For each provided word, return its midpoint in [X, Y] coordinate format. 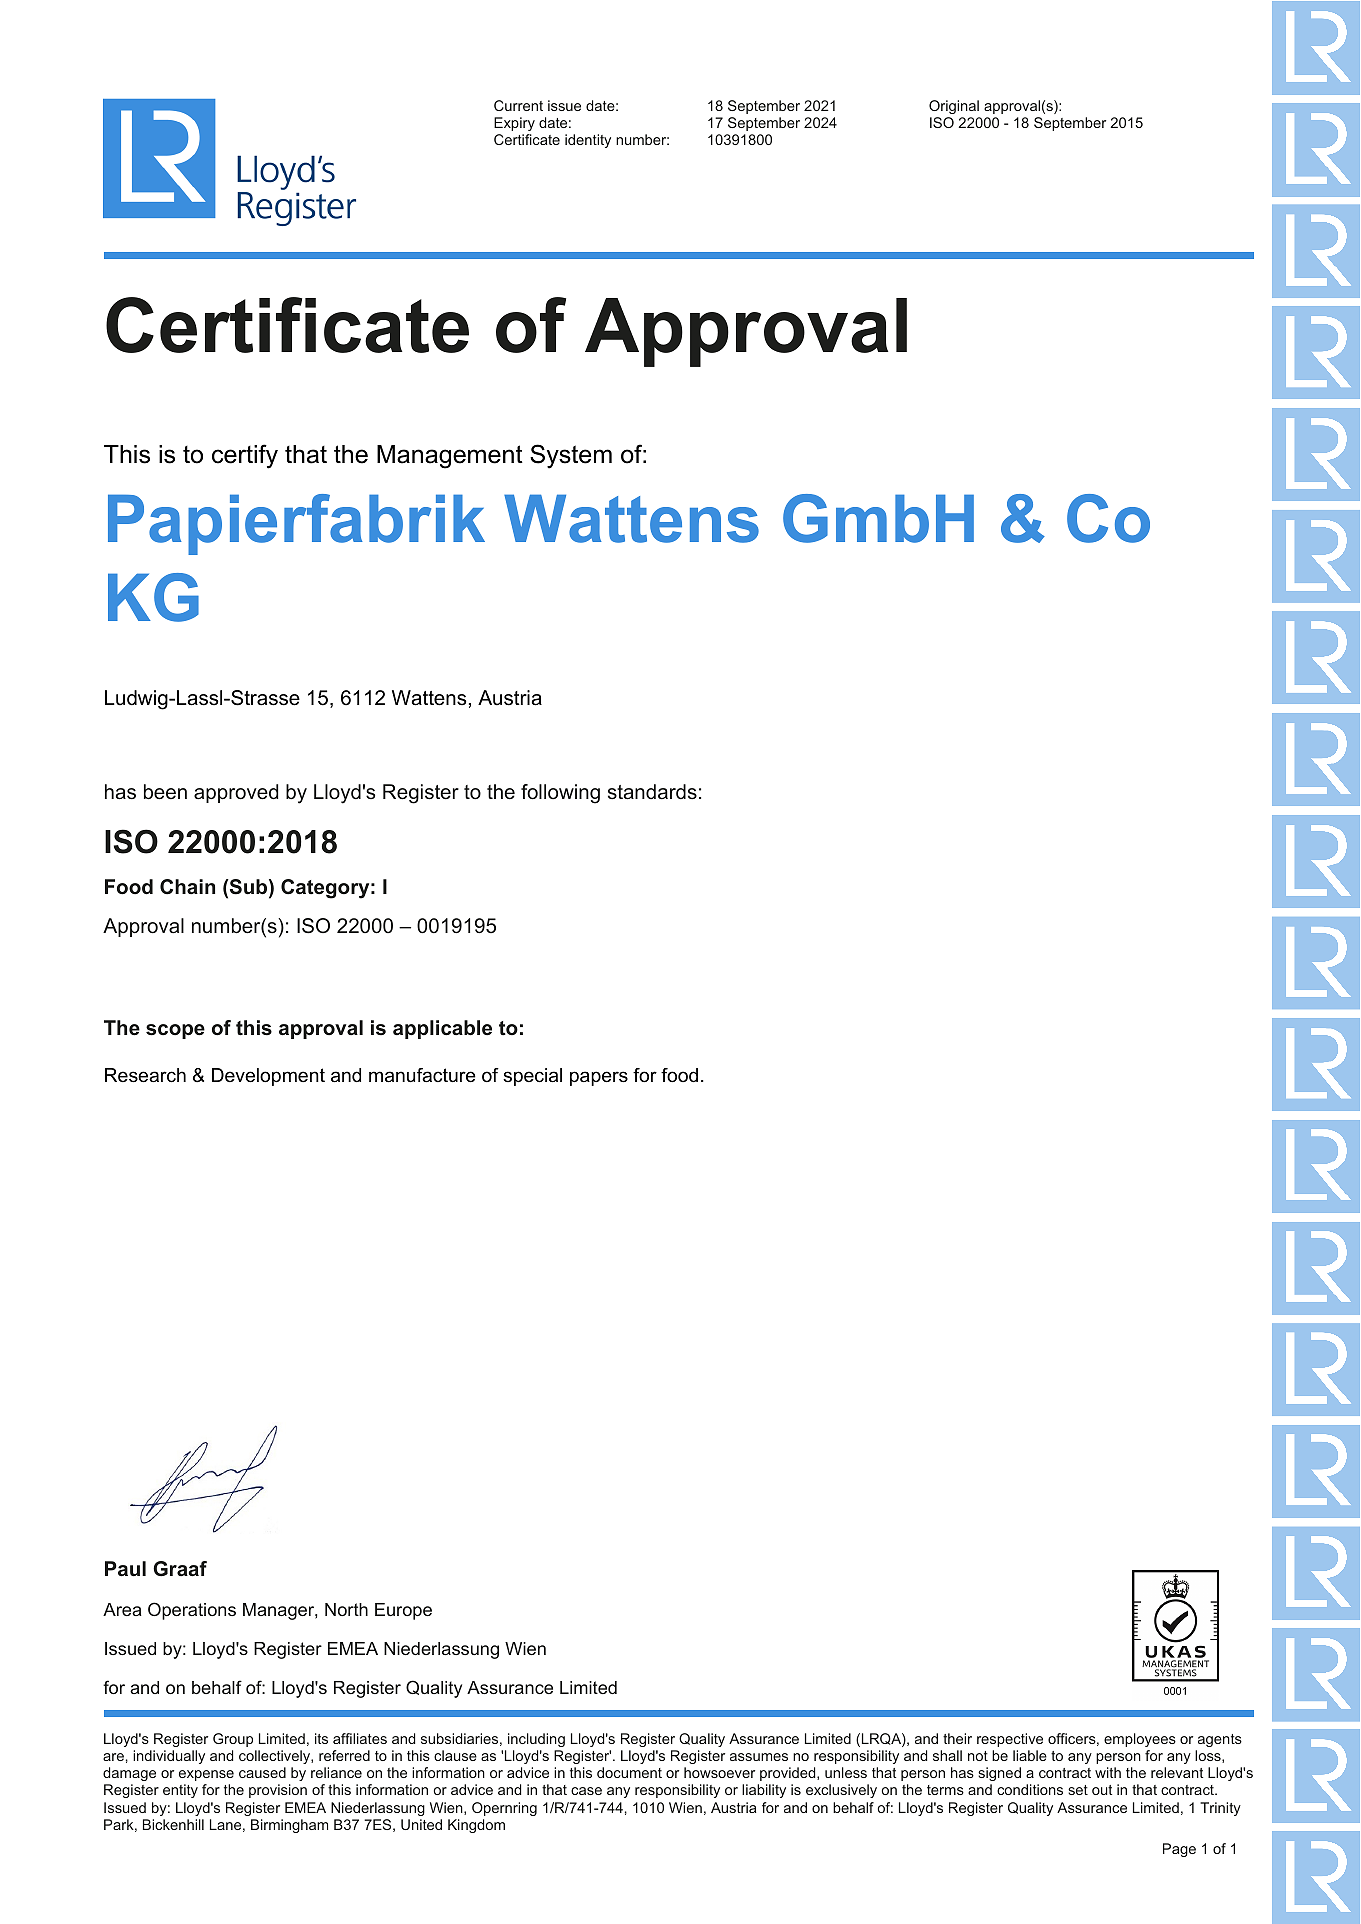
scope [175, 1031]
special [532, 1077]
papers [599, 1078]
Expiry [514, 124]
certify [245, 456]
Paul [125, 1569]
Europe [403, 1611]
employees [1140, 1740]
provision [278, 1791]
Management [450, 457]
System [571, 456]
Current [518, 105]
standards [652, 792]
